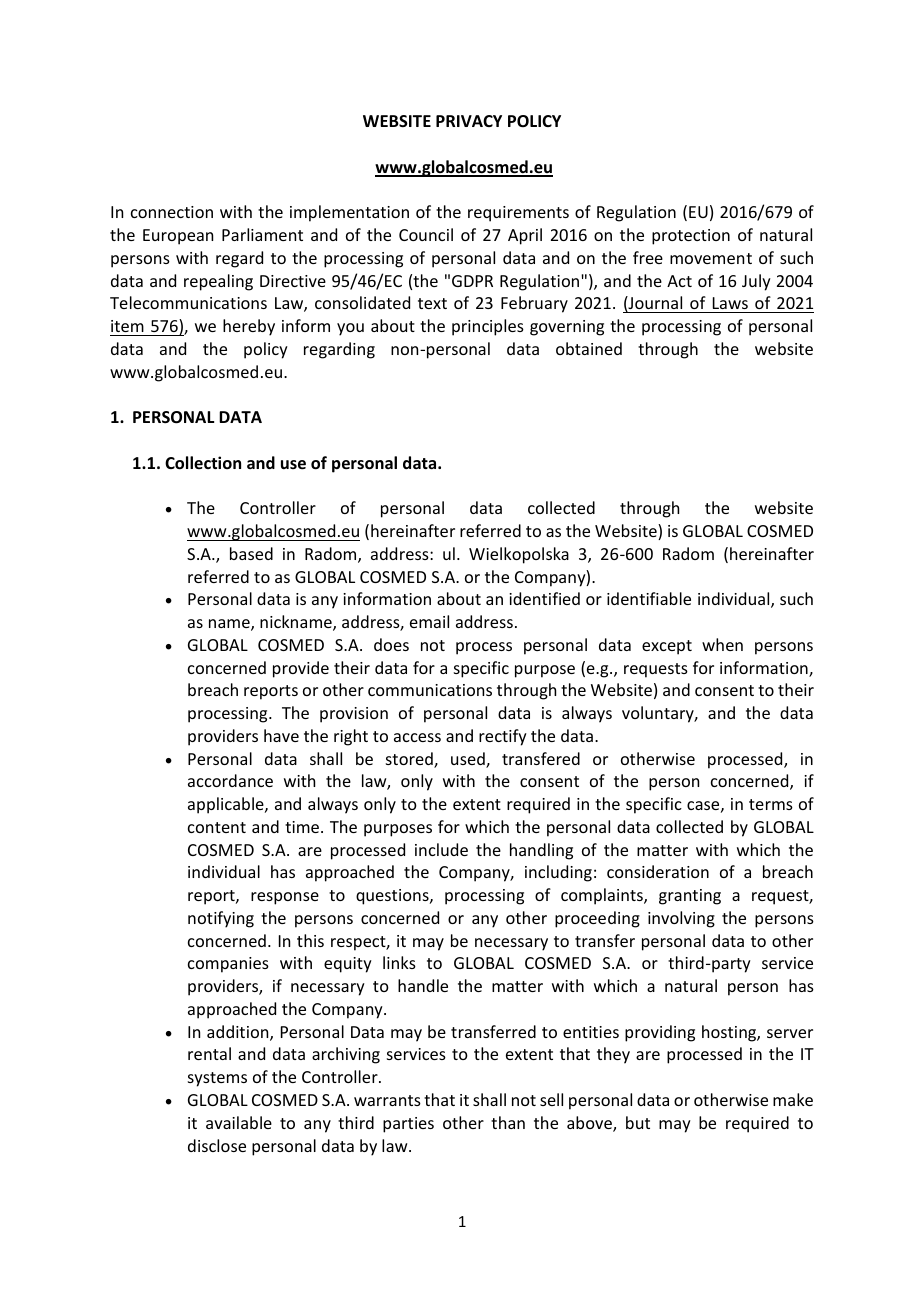 This document has height=1308, width=924. I want to click on terms, so click(771, 804).
